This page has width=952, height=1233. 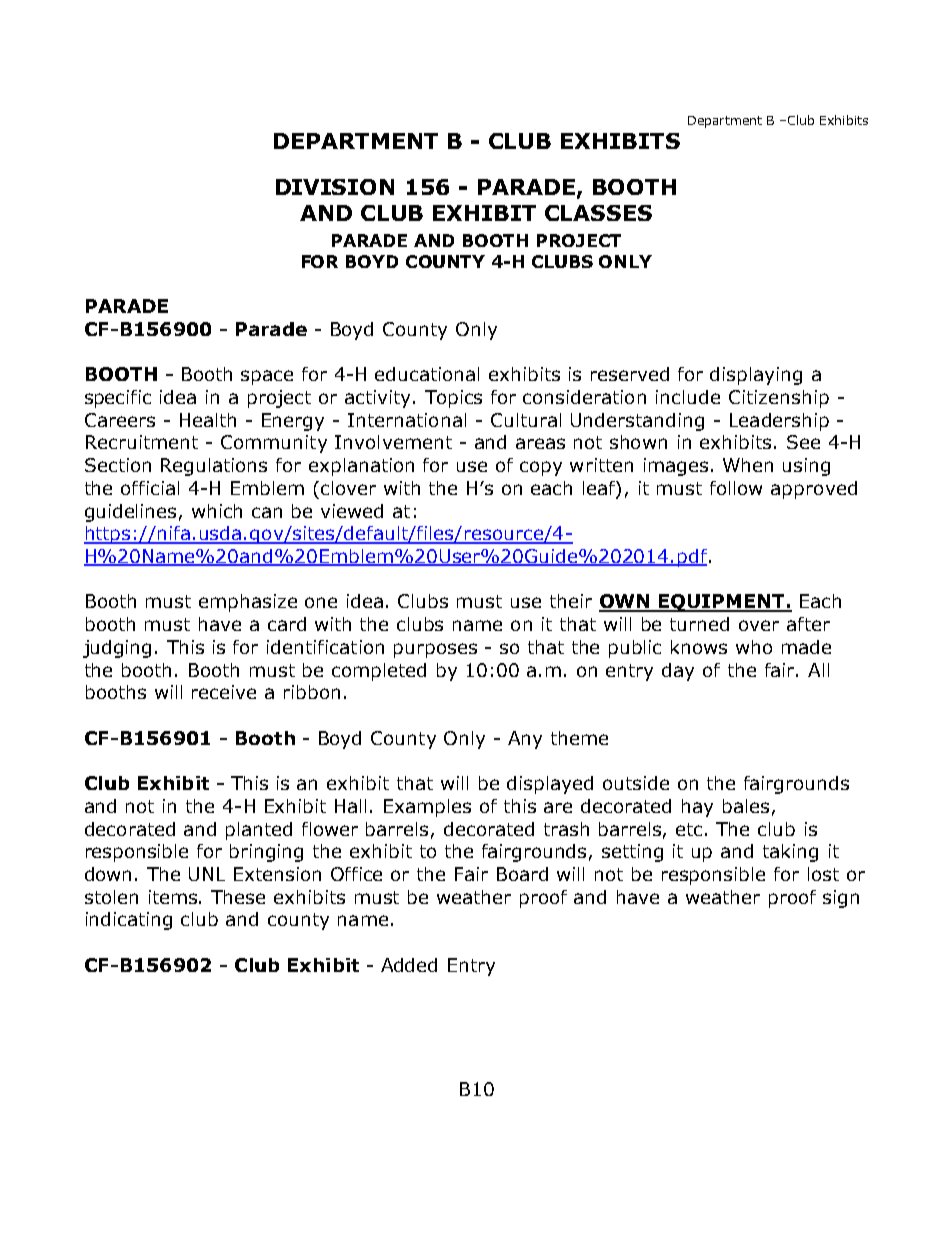 What do you see at coordinates (756, 376) in the page?
I see `displaying` at bounding box center [756, 376].
